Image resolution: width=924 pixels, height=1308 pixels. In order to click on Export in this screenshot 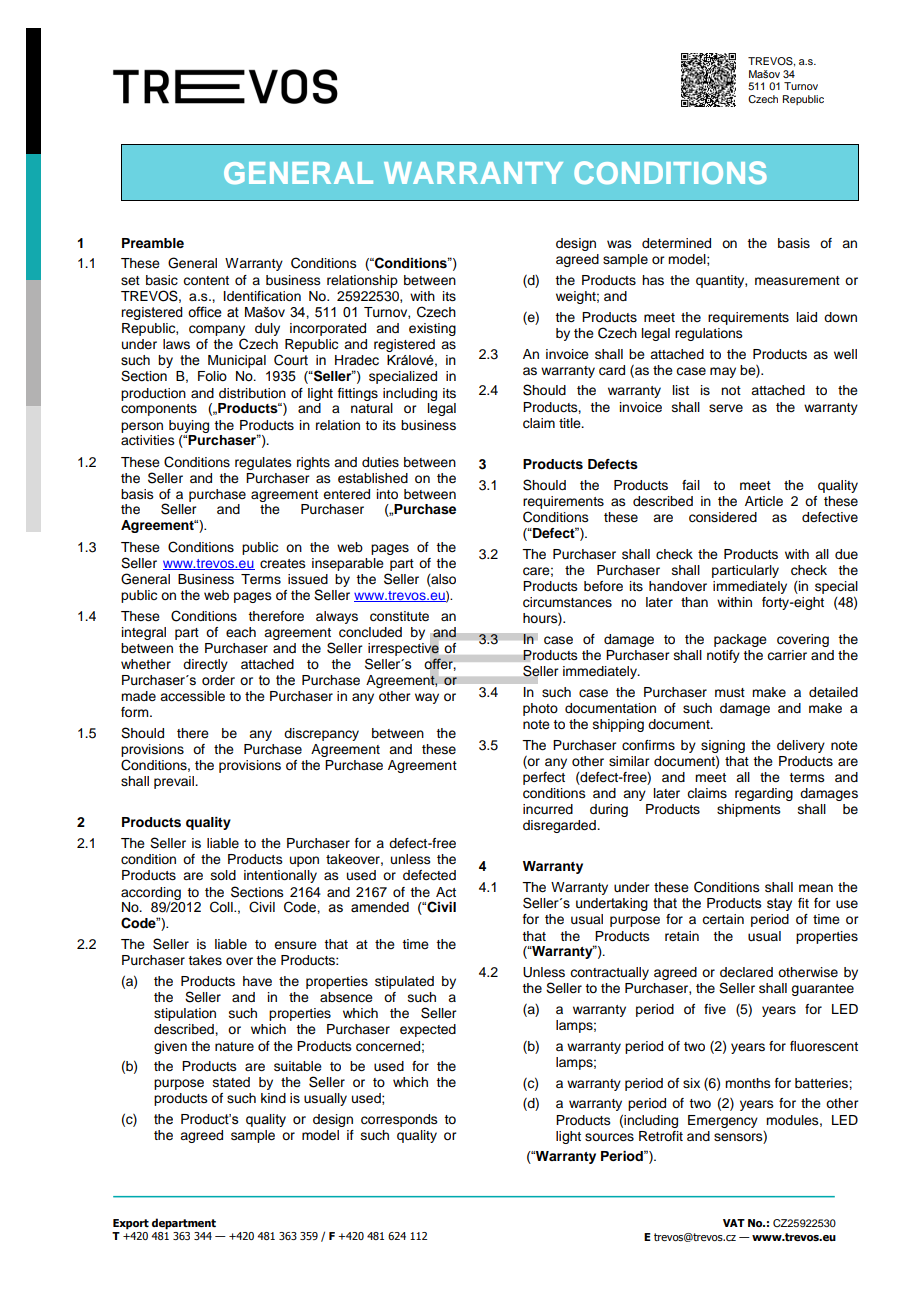, I will do `click(131, 1224)`.
